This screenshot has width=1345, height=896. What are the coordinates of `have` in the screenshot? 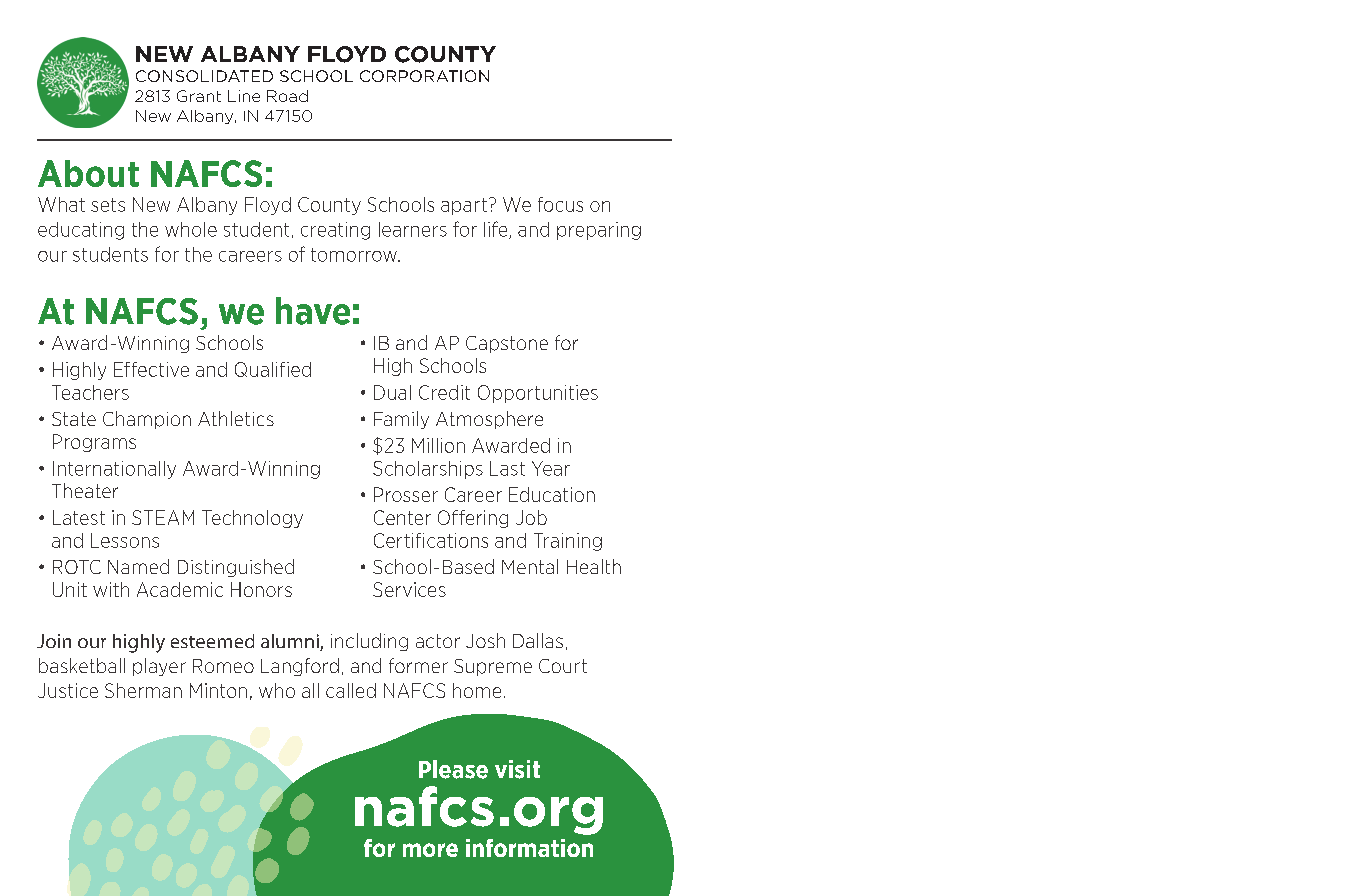 It's located at (313, 311).
